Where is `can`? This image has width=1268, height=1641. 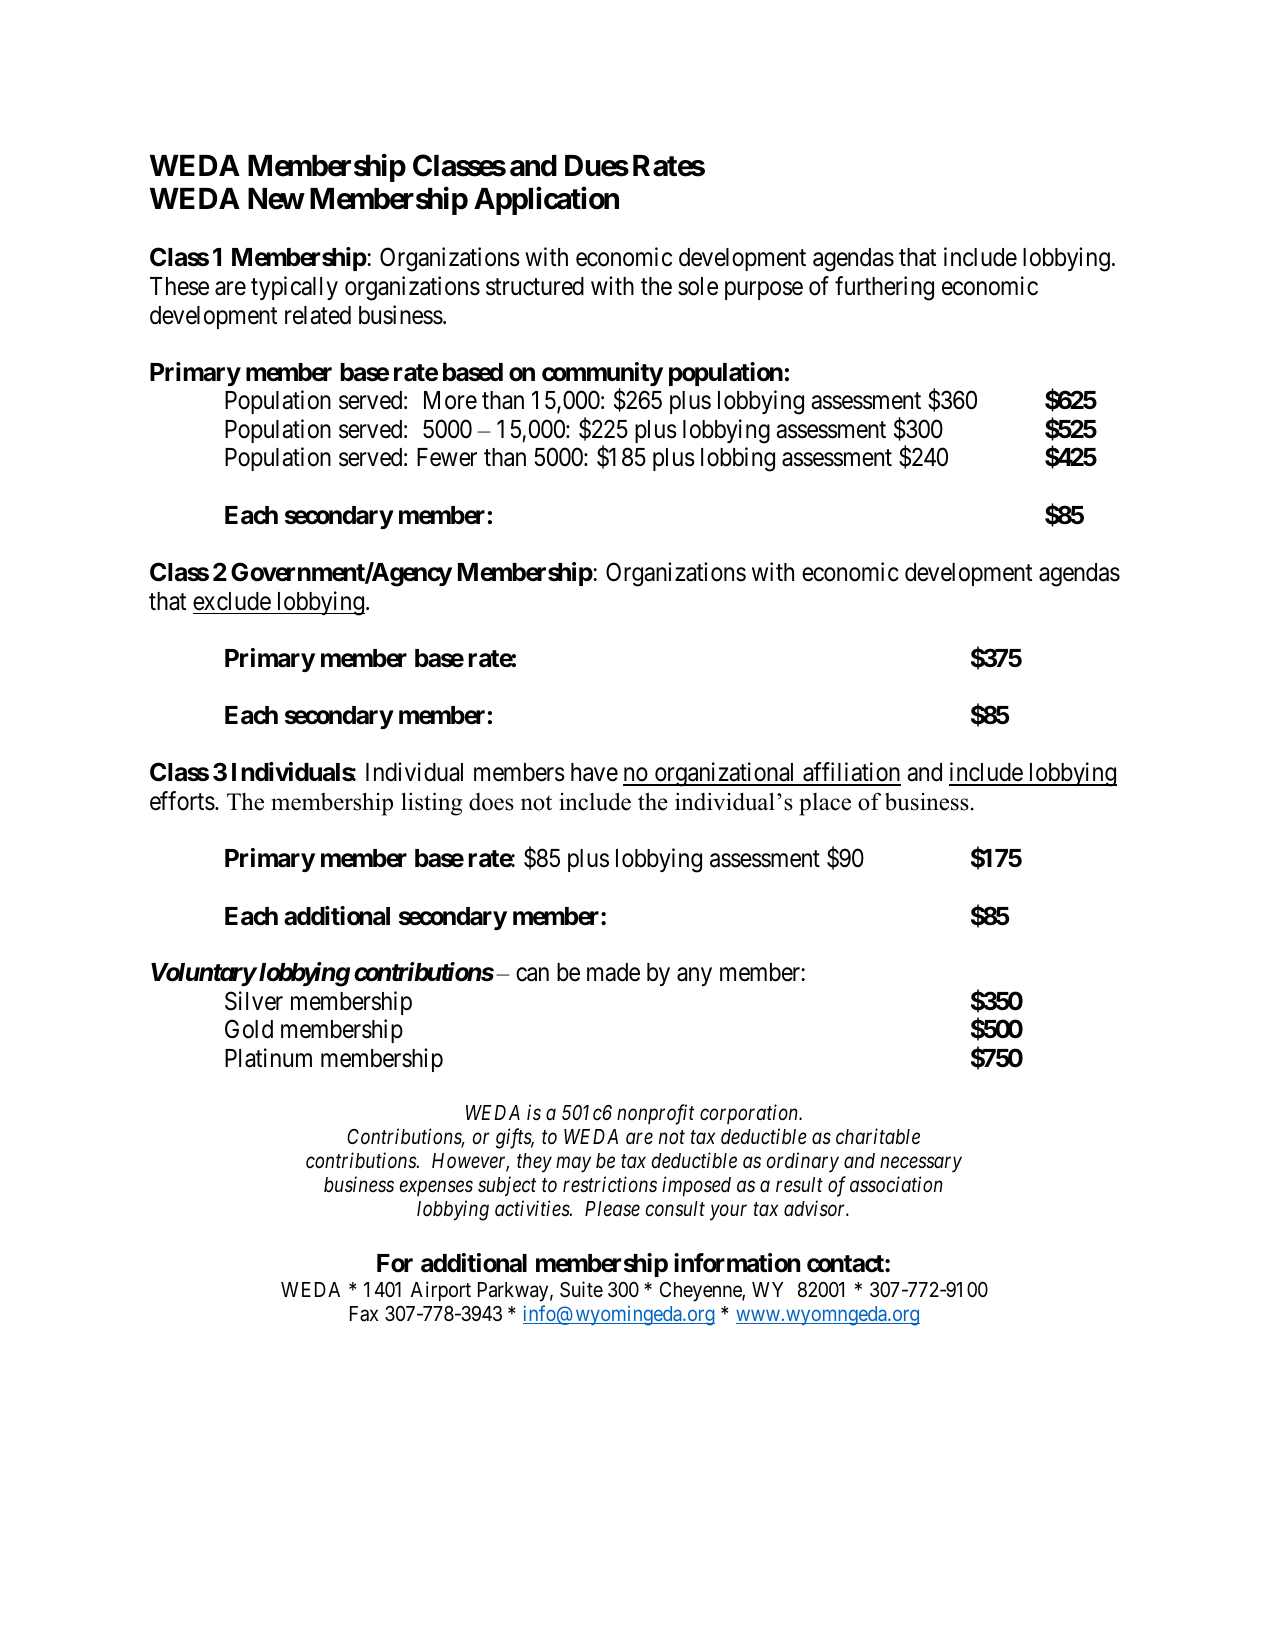 can is located at coordinates (532, 975).
